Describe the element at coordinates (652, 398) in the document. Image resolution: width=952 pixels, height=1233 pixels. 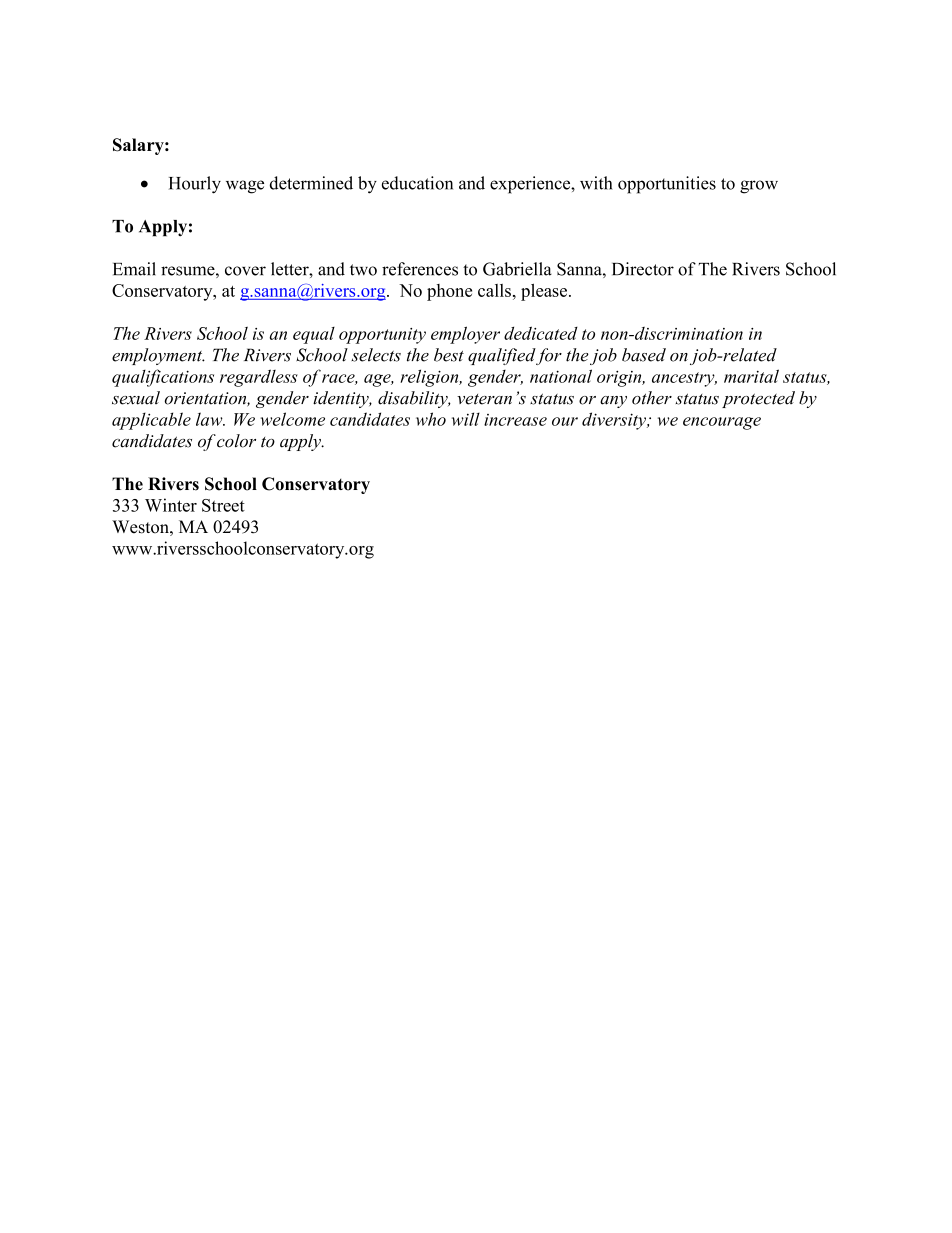
I see `other` at that location.
